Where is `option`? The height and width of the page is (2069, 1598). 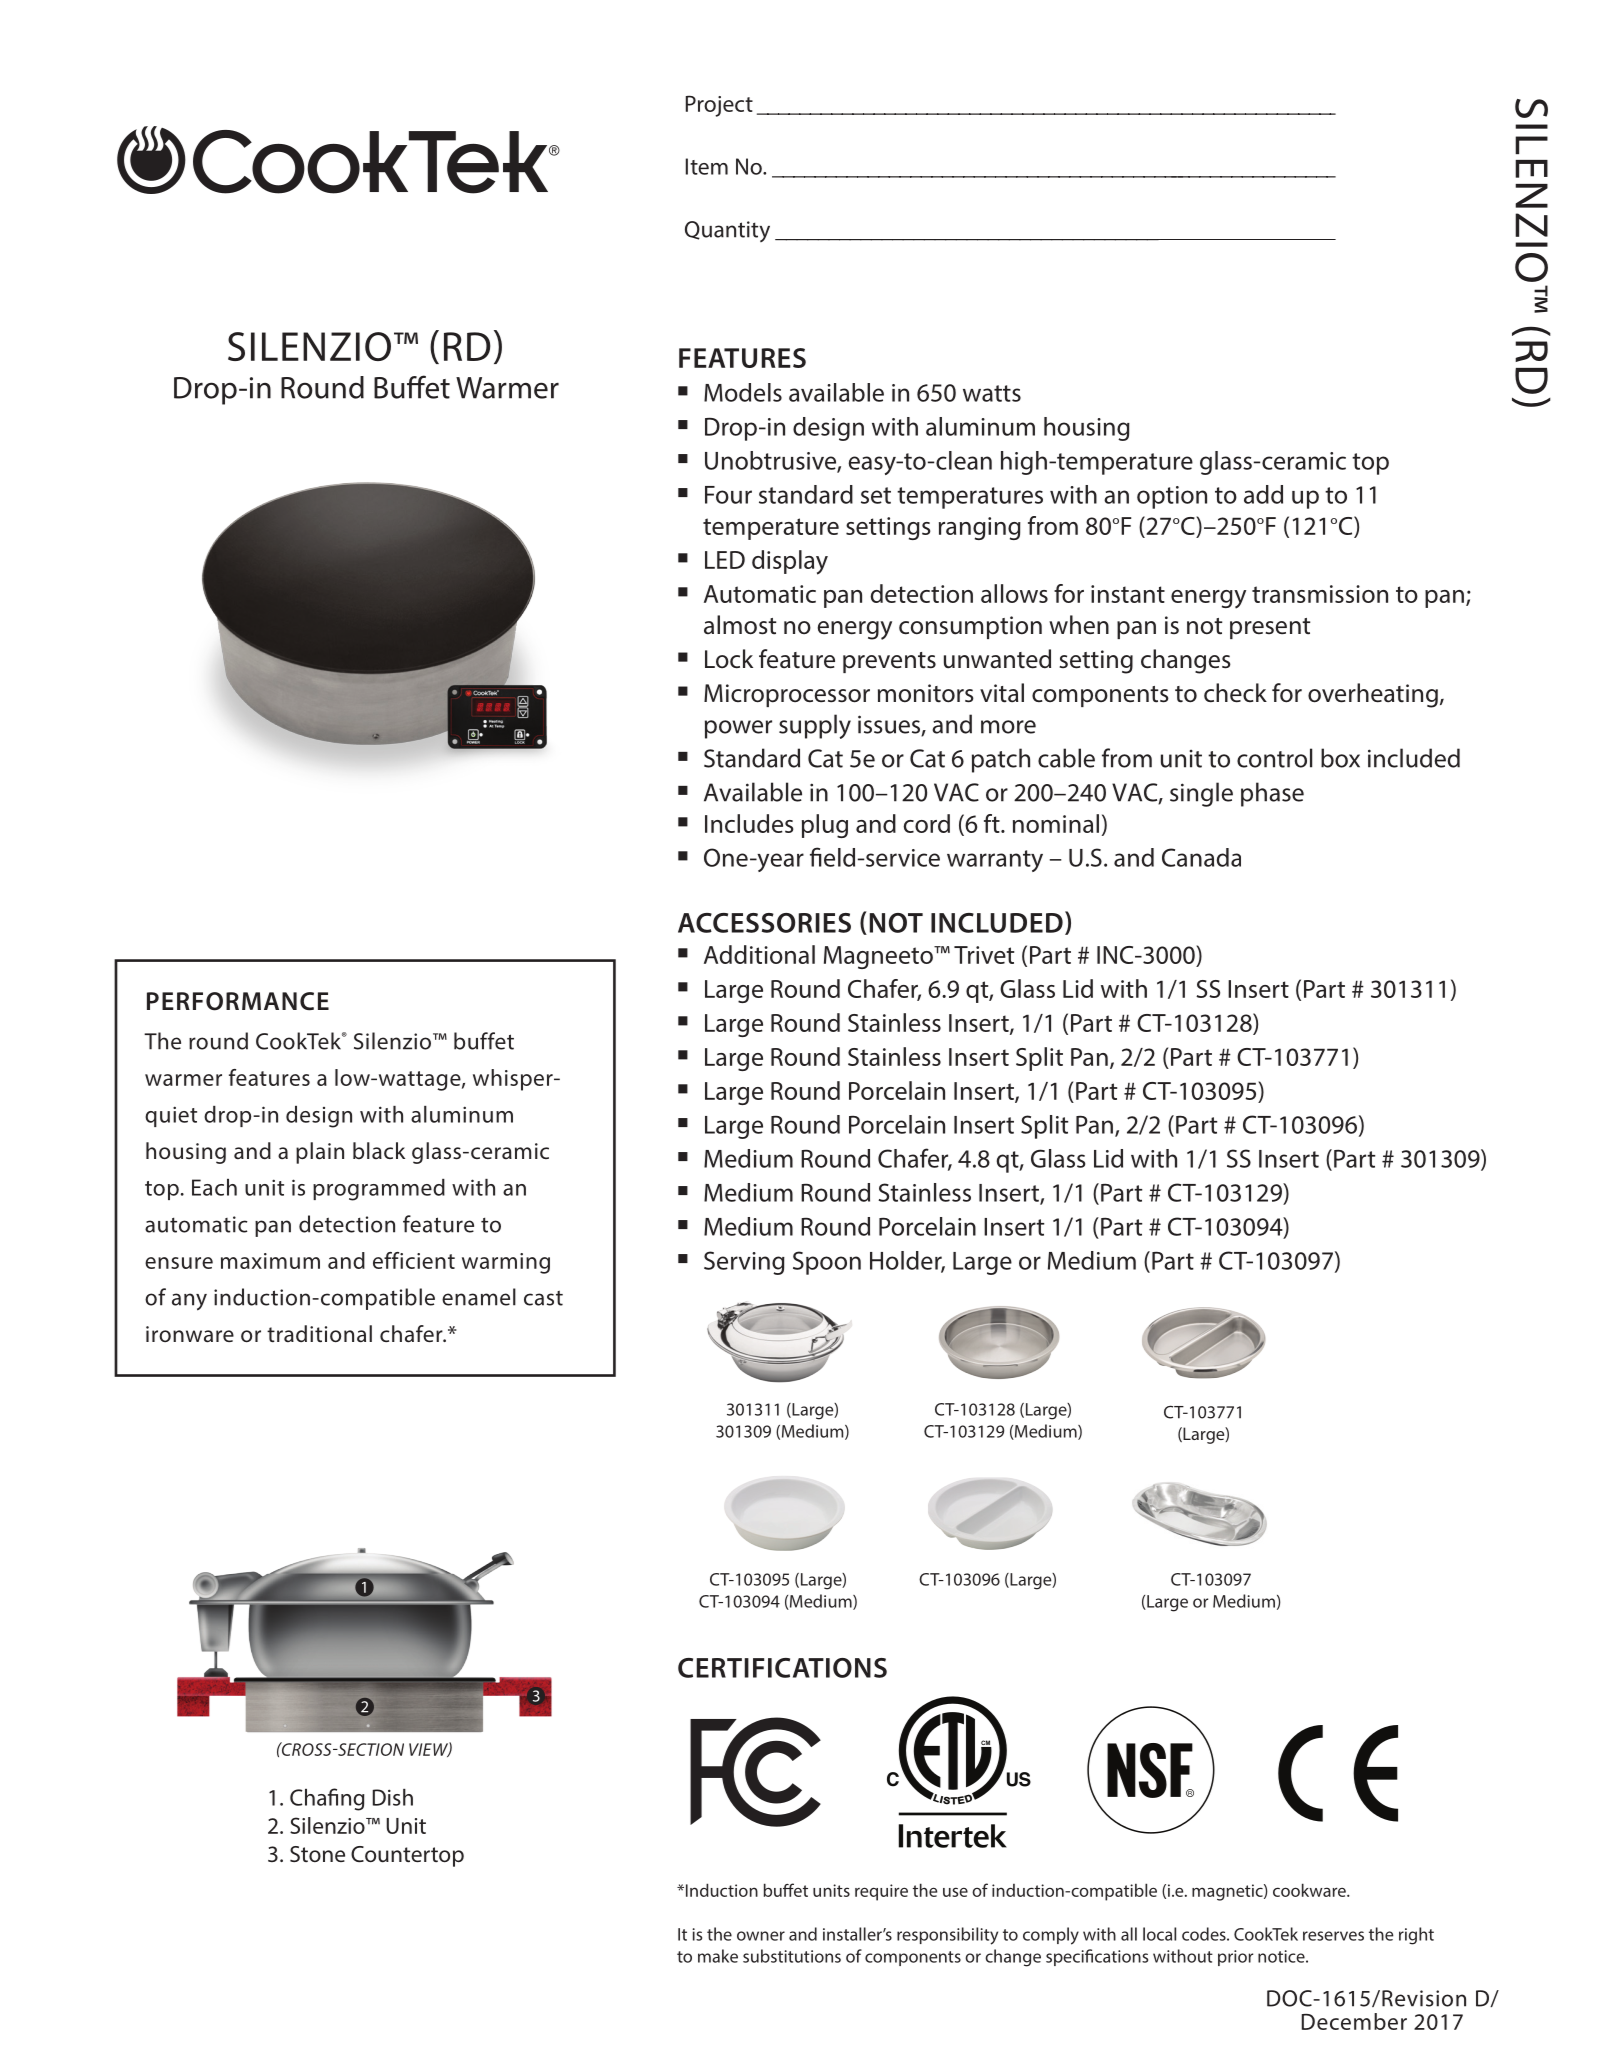
option is located at coordinates (1172, 497).
